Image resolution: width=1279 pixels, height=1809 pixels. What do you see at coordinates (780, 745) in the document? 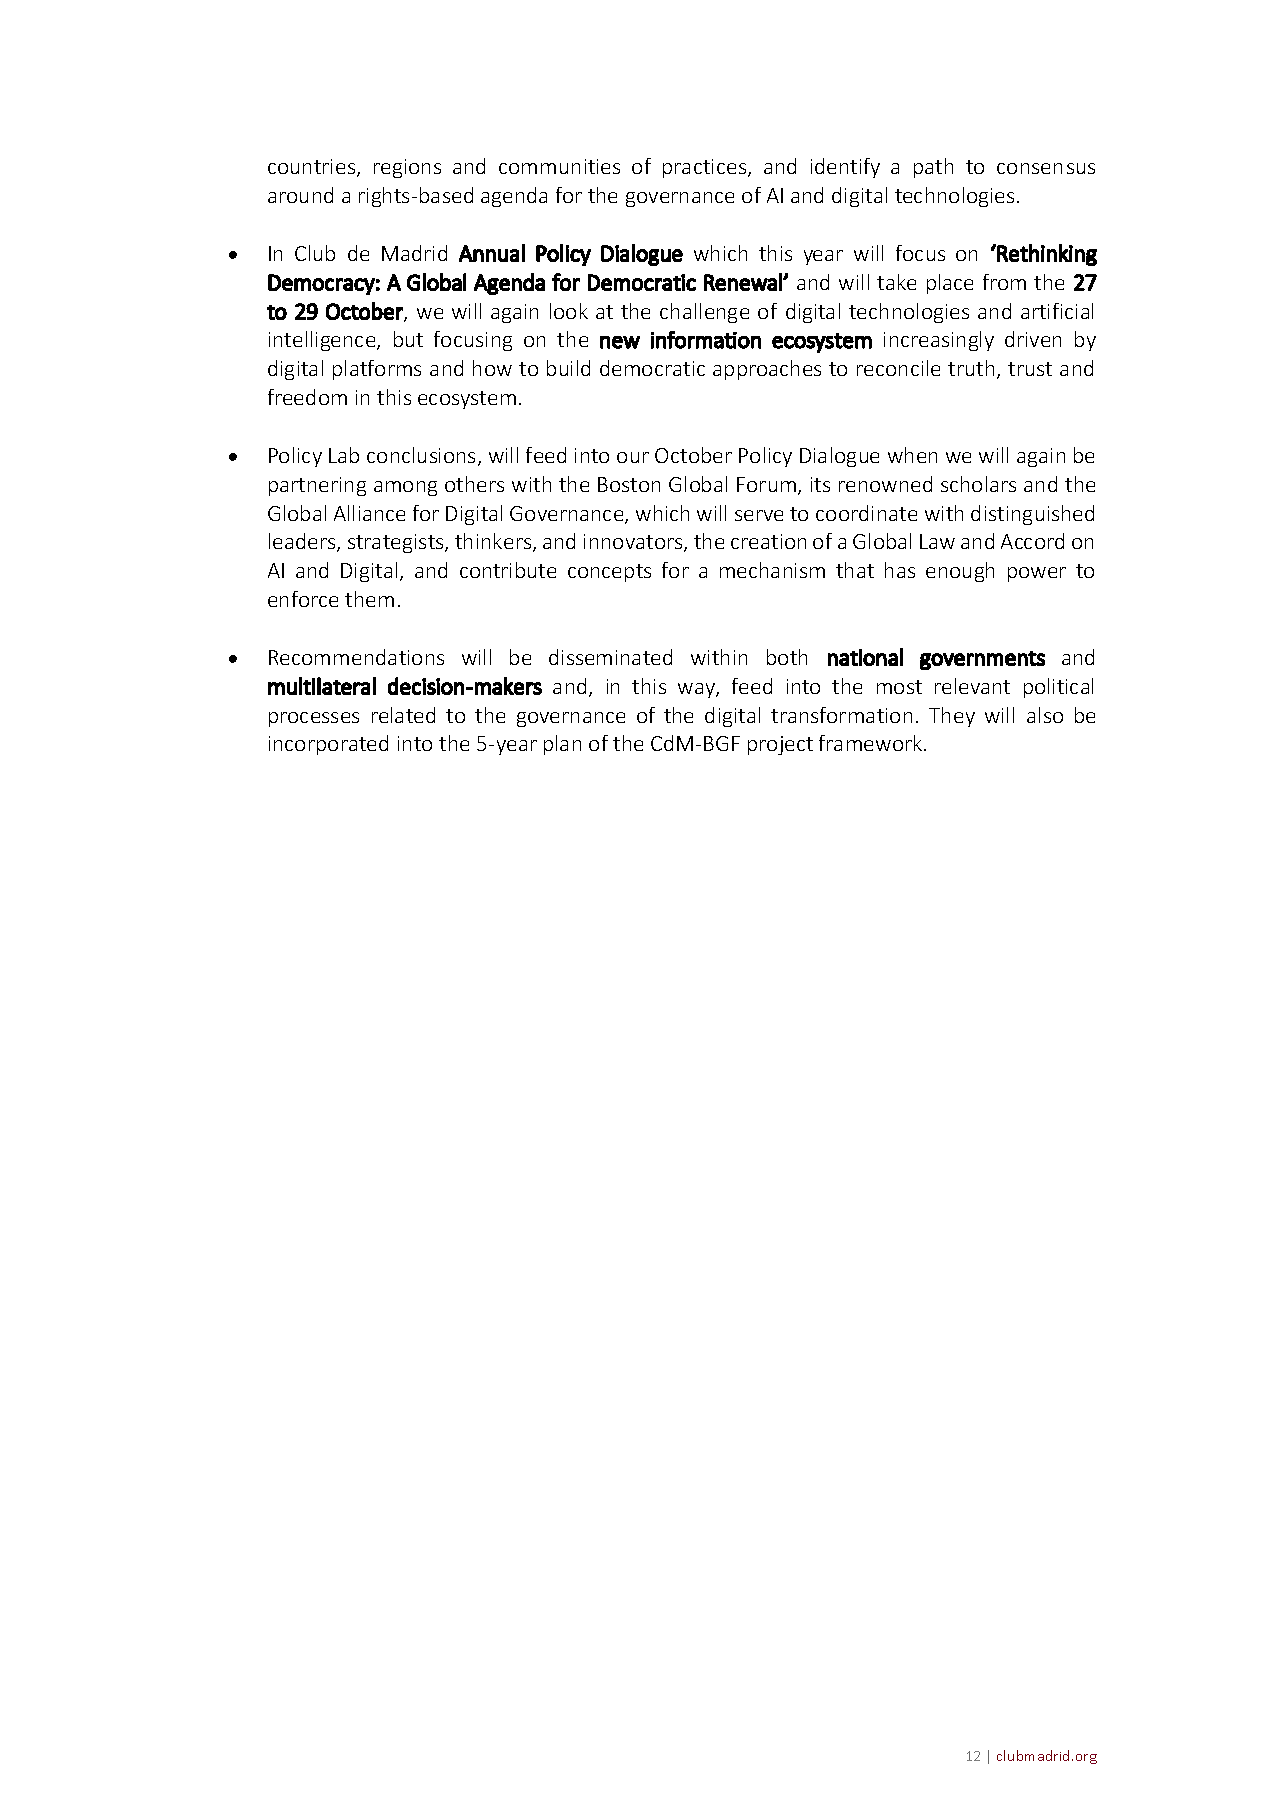
I see `project` at bounding box center [780, 745].
